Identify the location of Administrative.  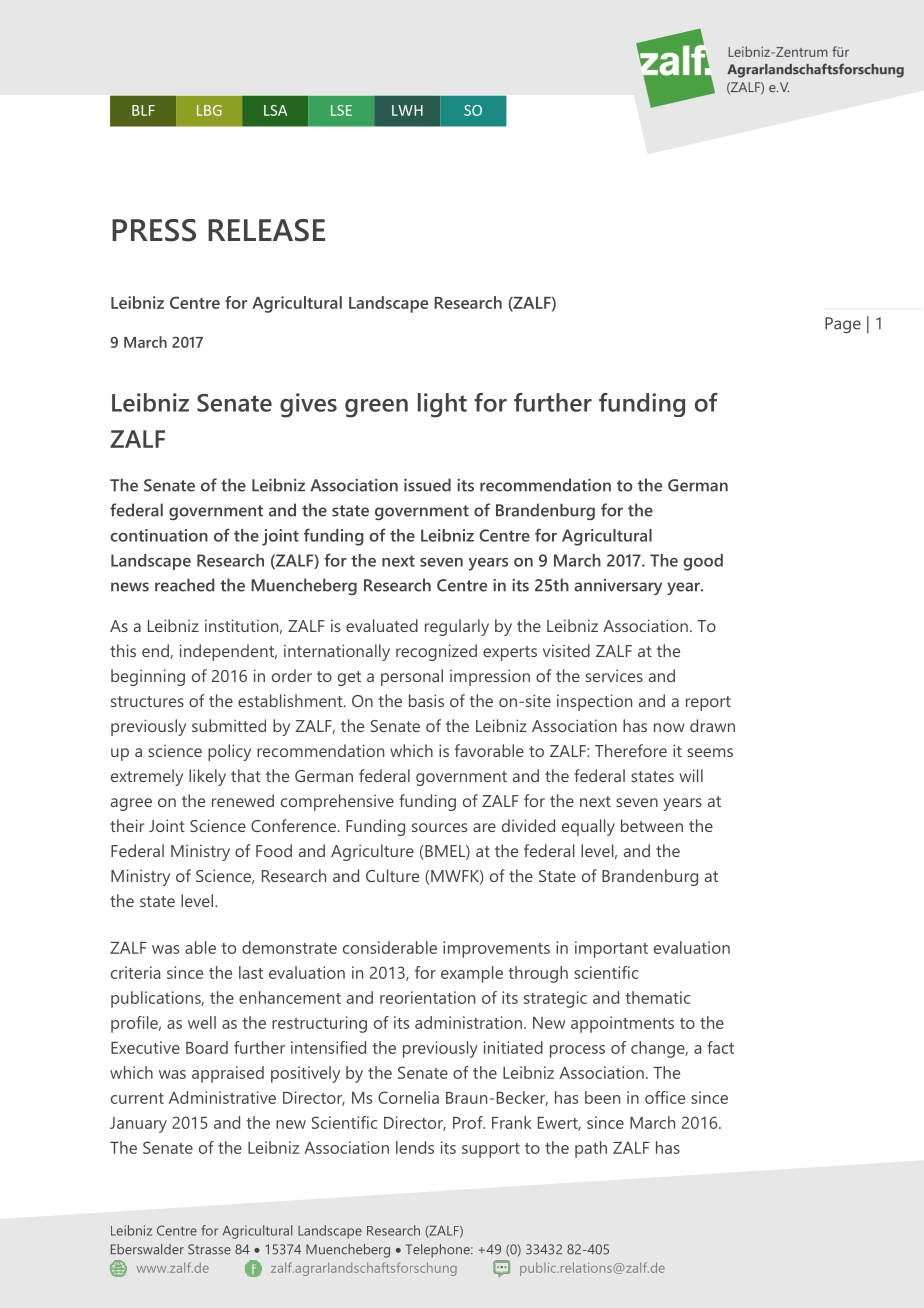
(222, 1097).
